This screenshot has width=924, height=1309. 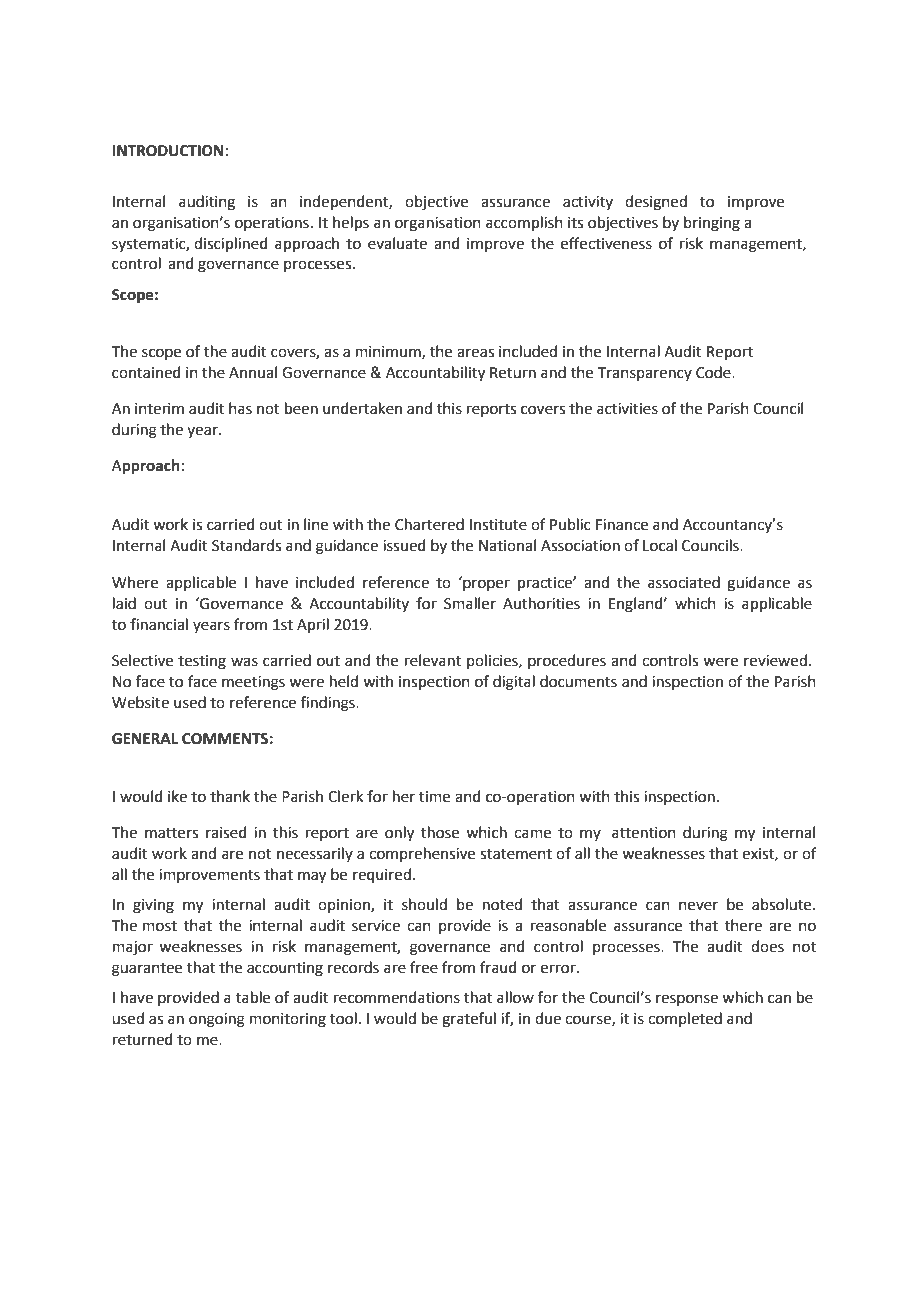 What do you see at coordinates (712, 224) in the screenshot?
I see `bringing` at bounding box center [712, 224].
